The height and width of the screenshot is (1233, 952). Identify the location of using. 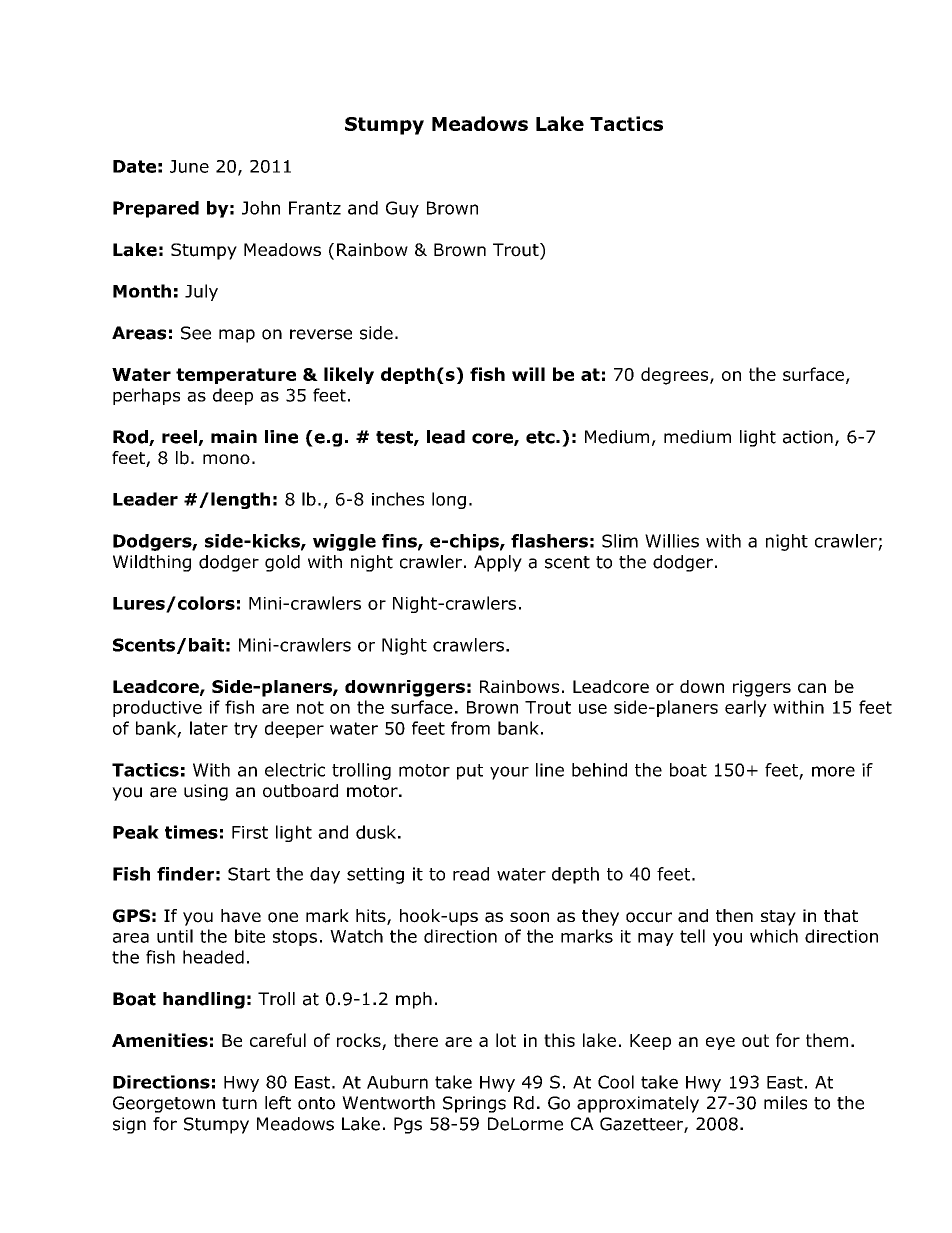
(206, 792).
